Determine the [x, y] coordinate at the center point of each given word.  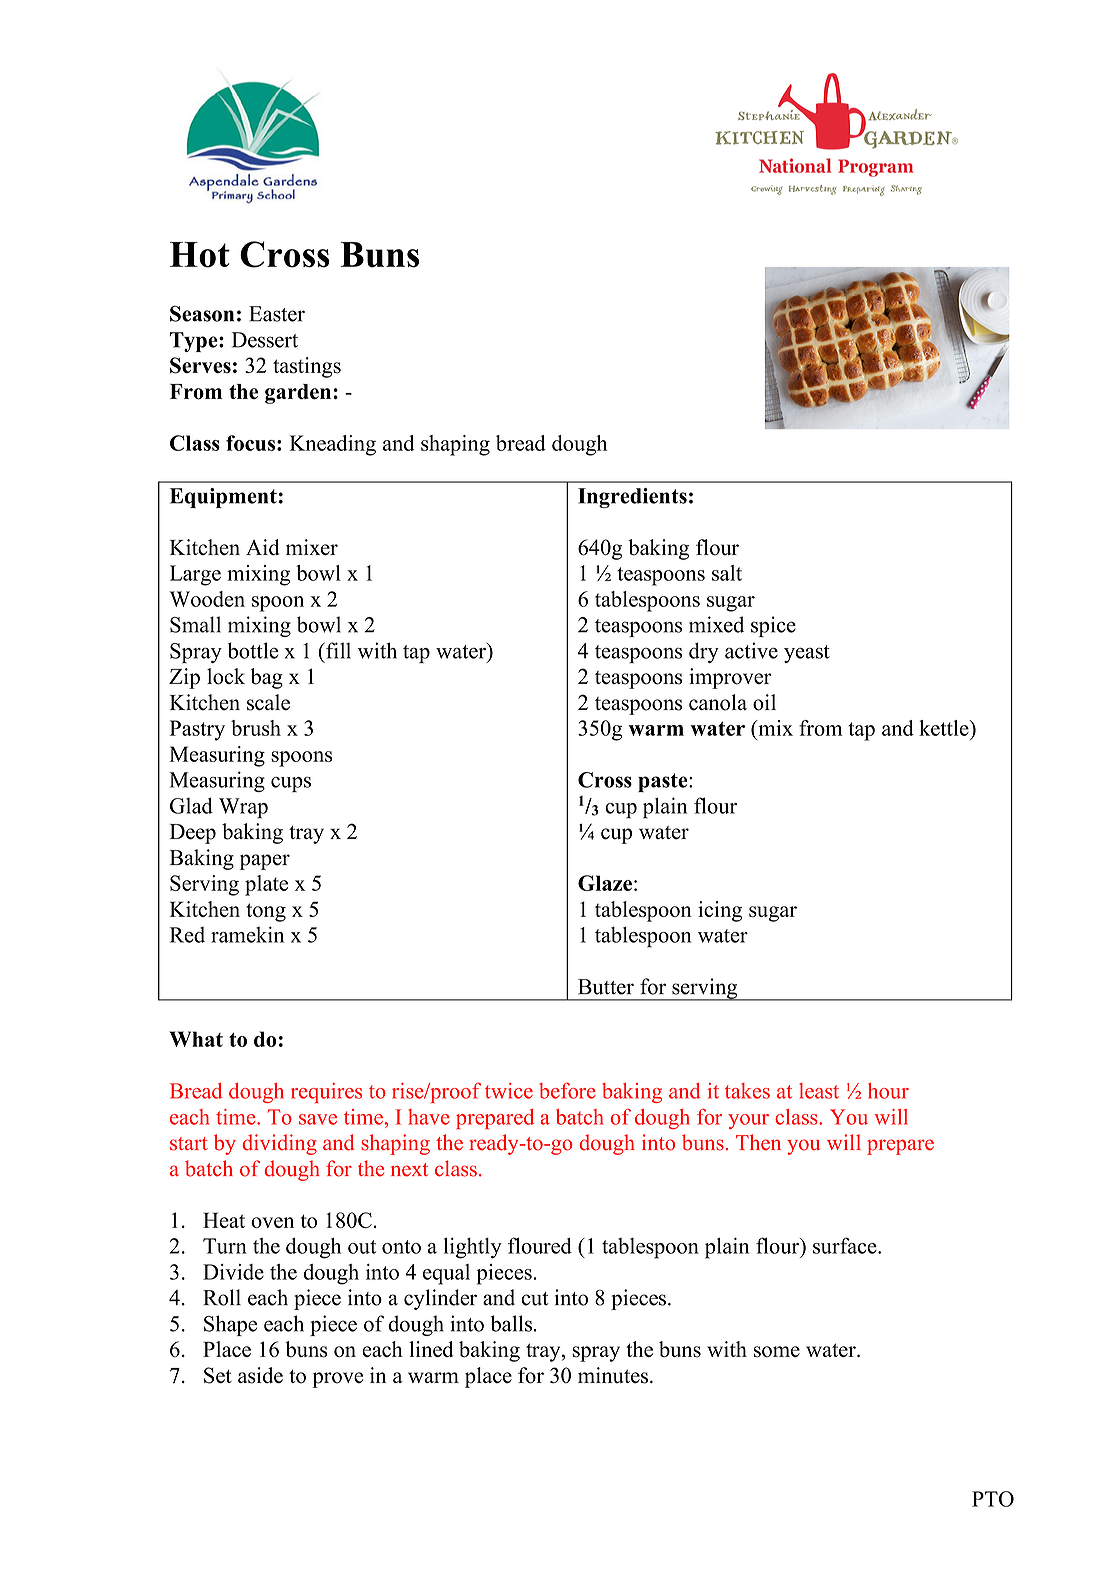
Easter [277, 314]
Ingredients [632, 498]
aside [260, 1375]
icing [720, 911]
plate [266, 885]
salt [727, 573]
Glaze [605, 883]
